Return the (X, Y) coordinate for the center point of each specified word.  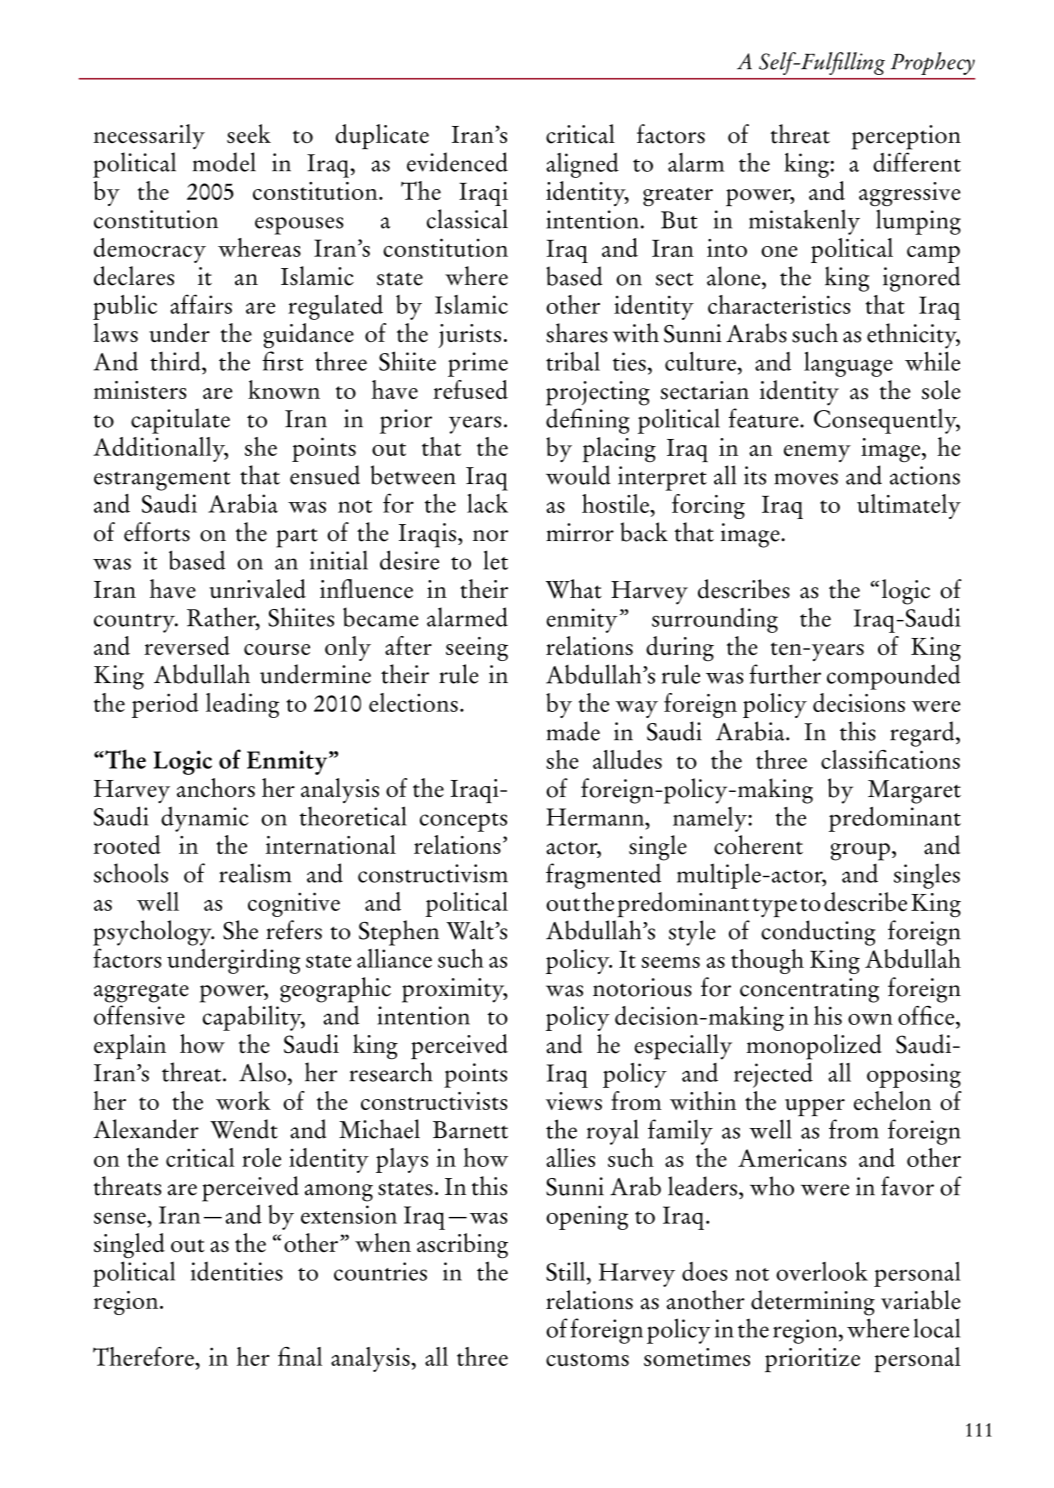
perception (906, 137)
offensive (139, 1015)
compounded (893, 677)
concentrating (809, 990)
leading (242, 705)
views (574, 1101)
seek (249, 133)
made (573, 731)
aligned (582, 165)
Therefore (144, 1356)
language (848, 364)
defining (587, 421)
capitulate (180, 421)
